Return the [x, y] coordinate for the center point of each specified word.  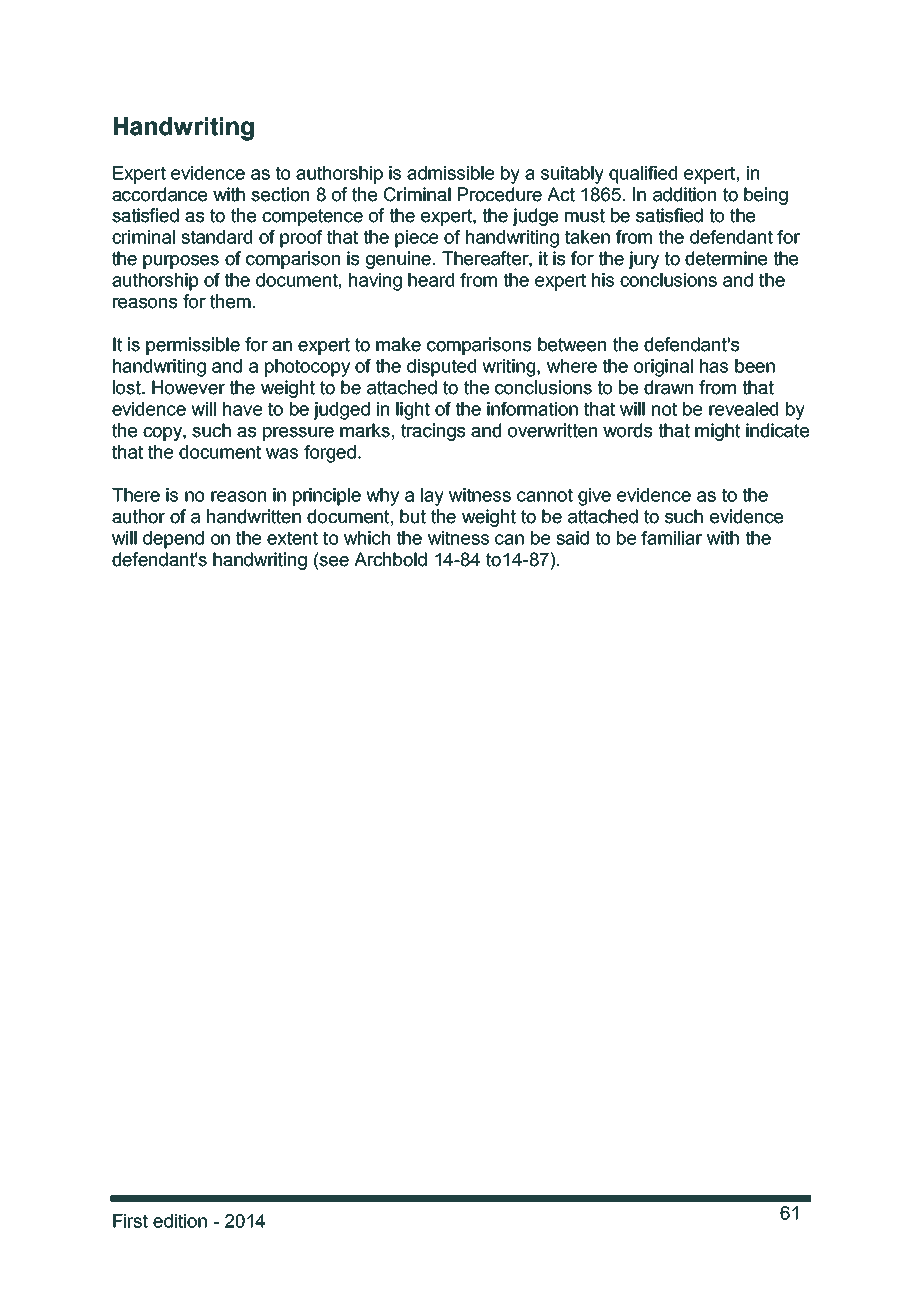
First [130, 1221]
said [572, 538]
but [413, 516]
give [594, 497]
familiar [671, 538]
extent [292, 538]
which [367, 538]
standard [216, 237]
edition [180, 1221]
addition [684, 194]
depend [173, 540]
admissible [450, 173]
